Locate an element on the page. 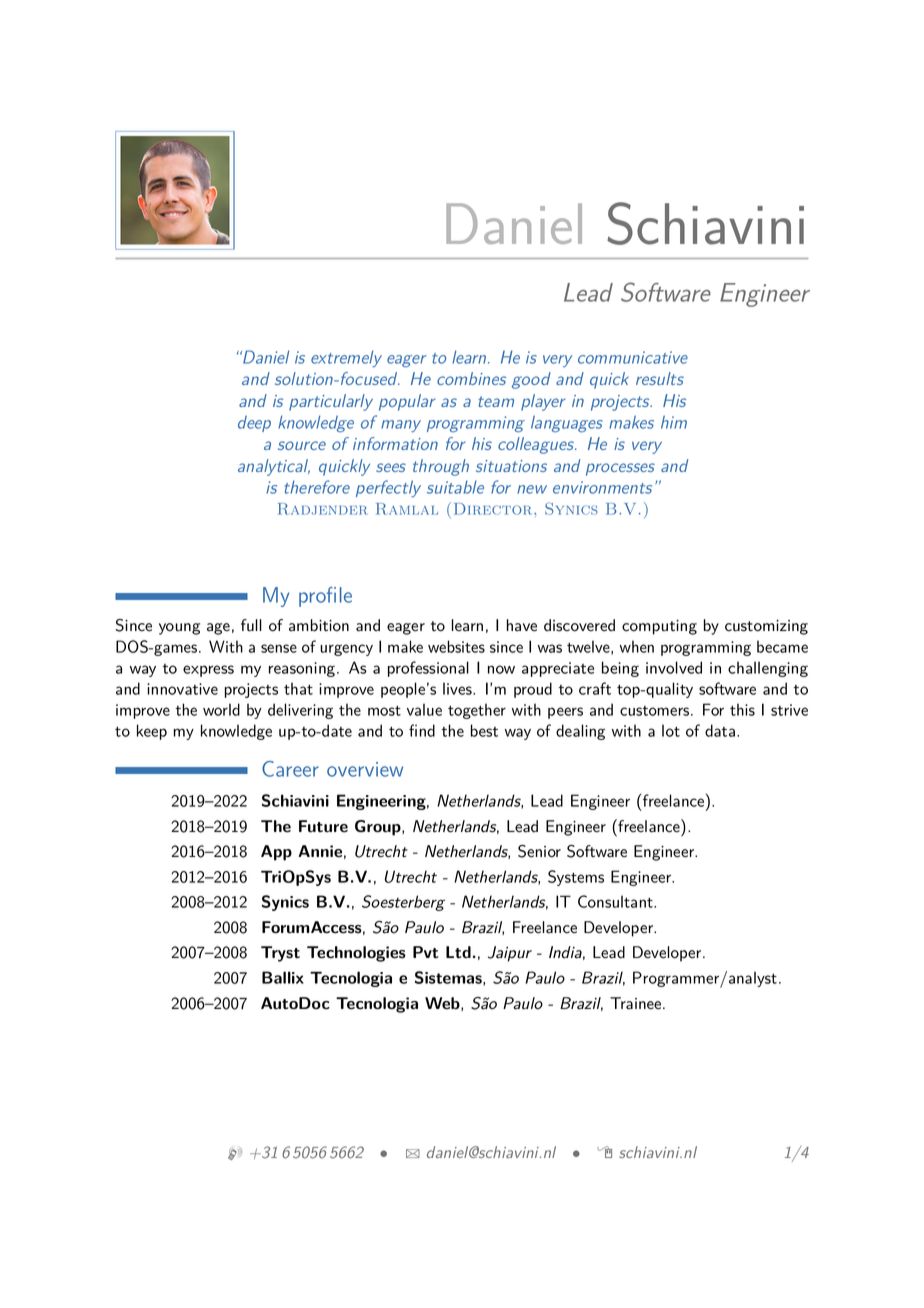 The height and width of the image is (1308, 924). Tryst is located at coordinates (280, 954).
